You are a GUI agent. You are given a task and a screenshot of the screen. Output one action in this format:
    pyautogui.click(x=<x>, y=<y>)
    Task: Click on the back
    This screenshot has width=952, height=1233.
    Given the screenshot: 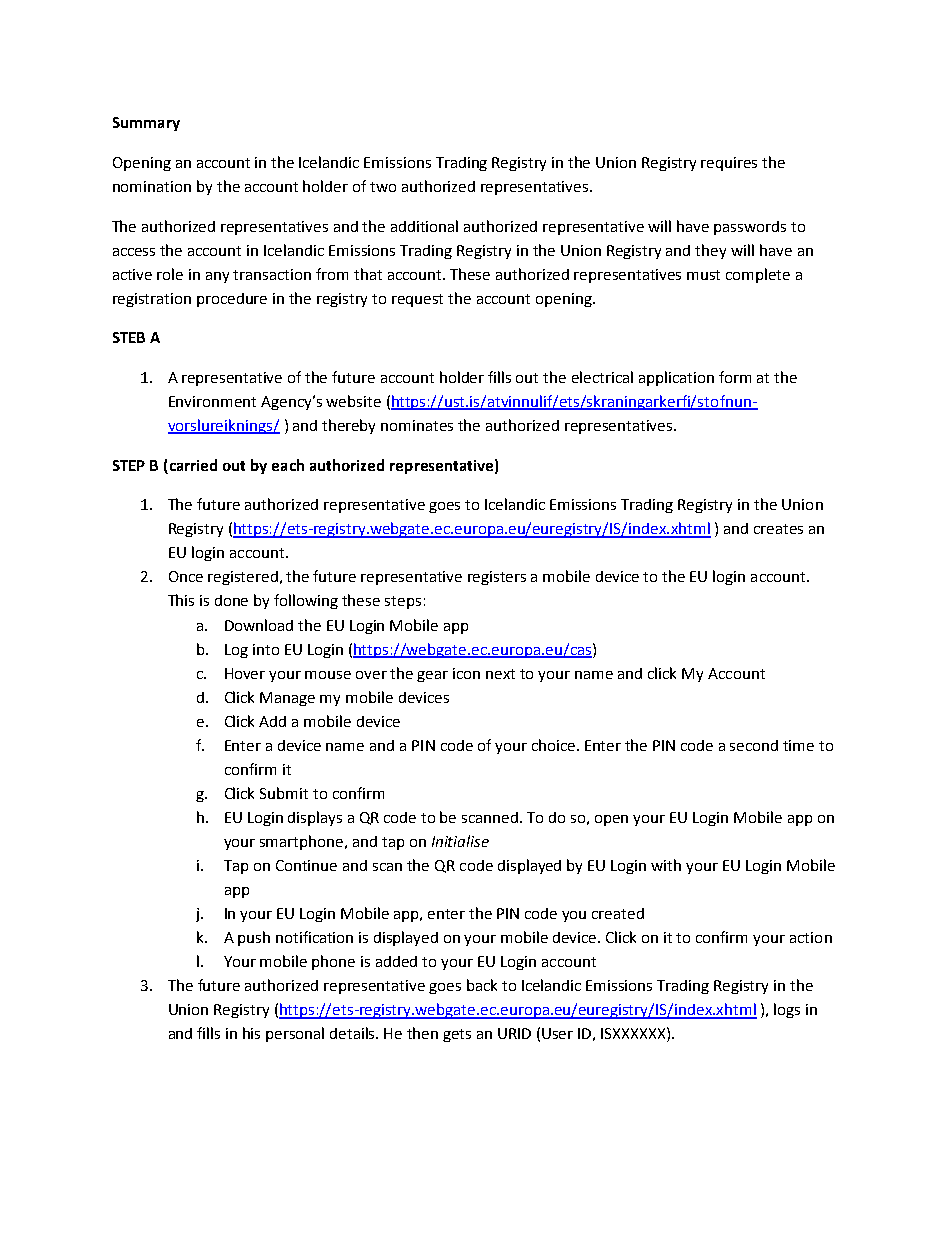 What is the action you would take?
    pyautogui.click(x=482, y=985)
